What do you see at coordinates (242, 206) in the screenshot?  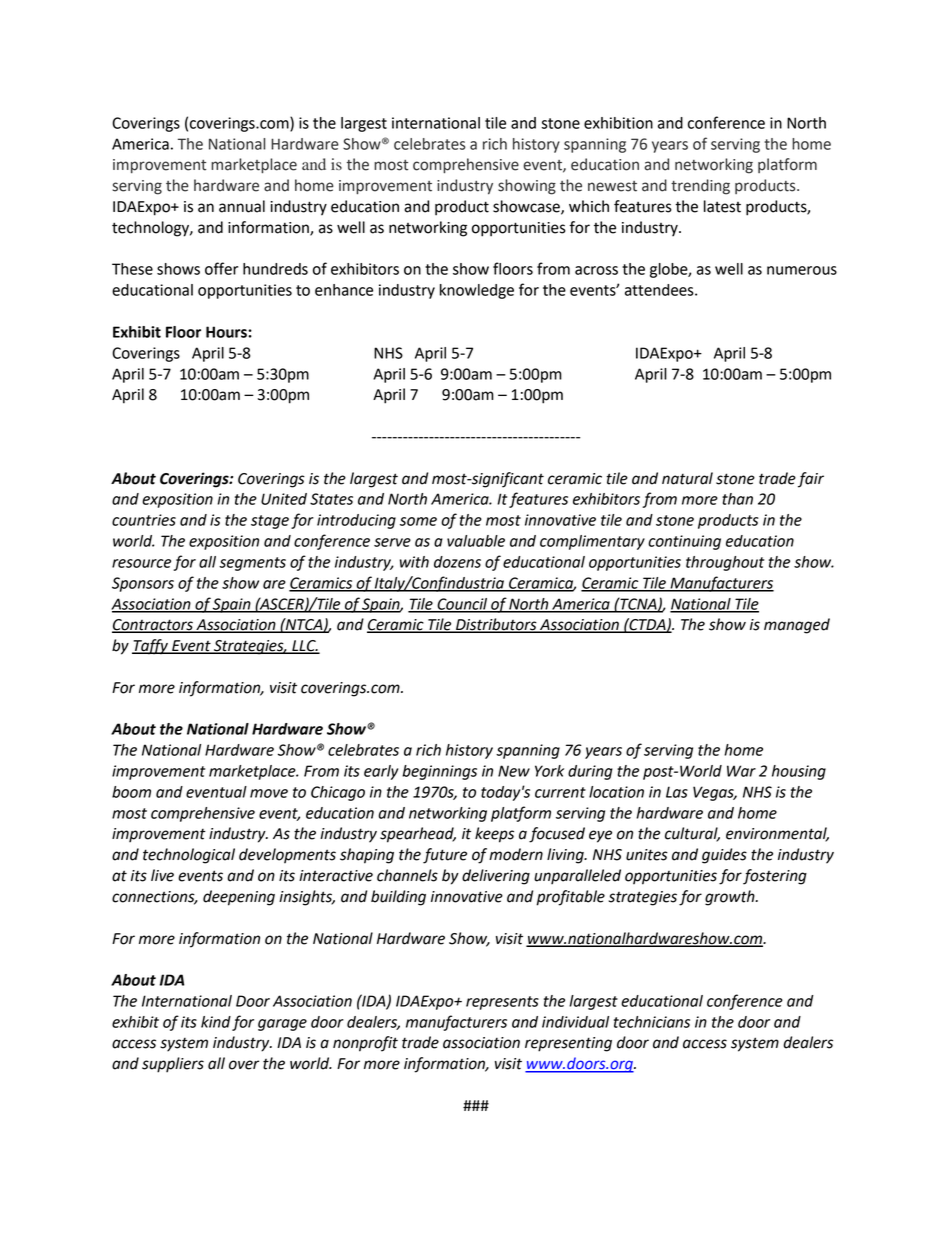 I see `annual` at bounding box center [242, 206].
